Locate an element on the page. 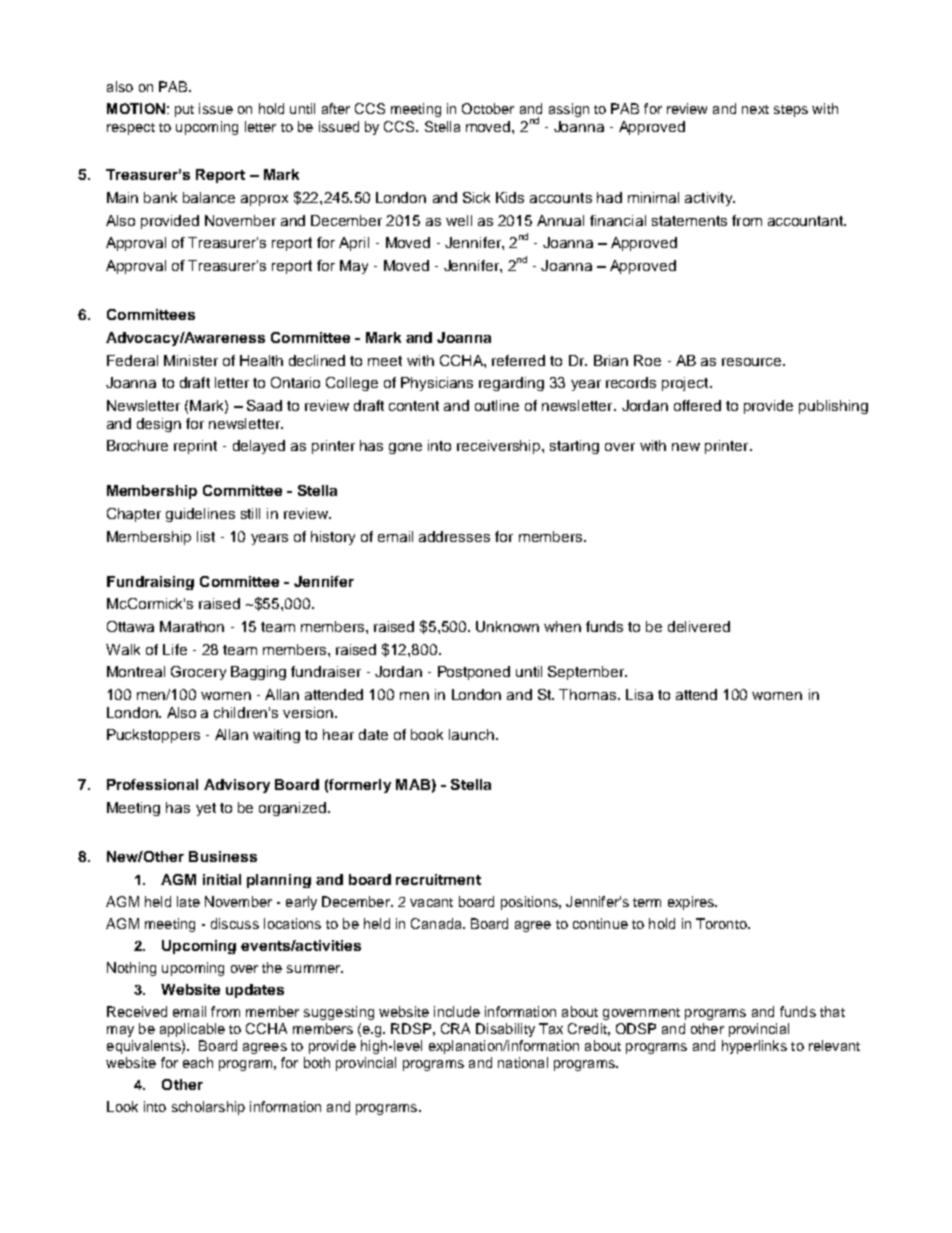  put is located at coordinates (184, 111).
